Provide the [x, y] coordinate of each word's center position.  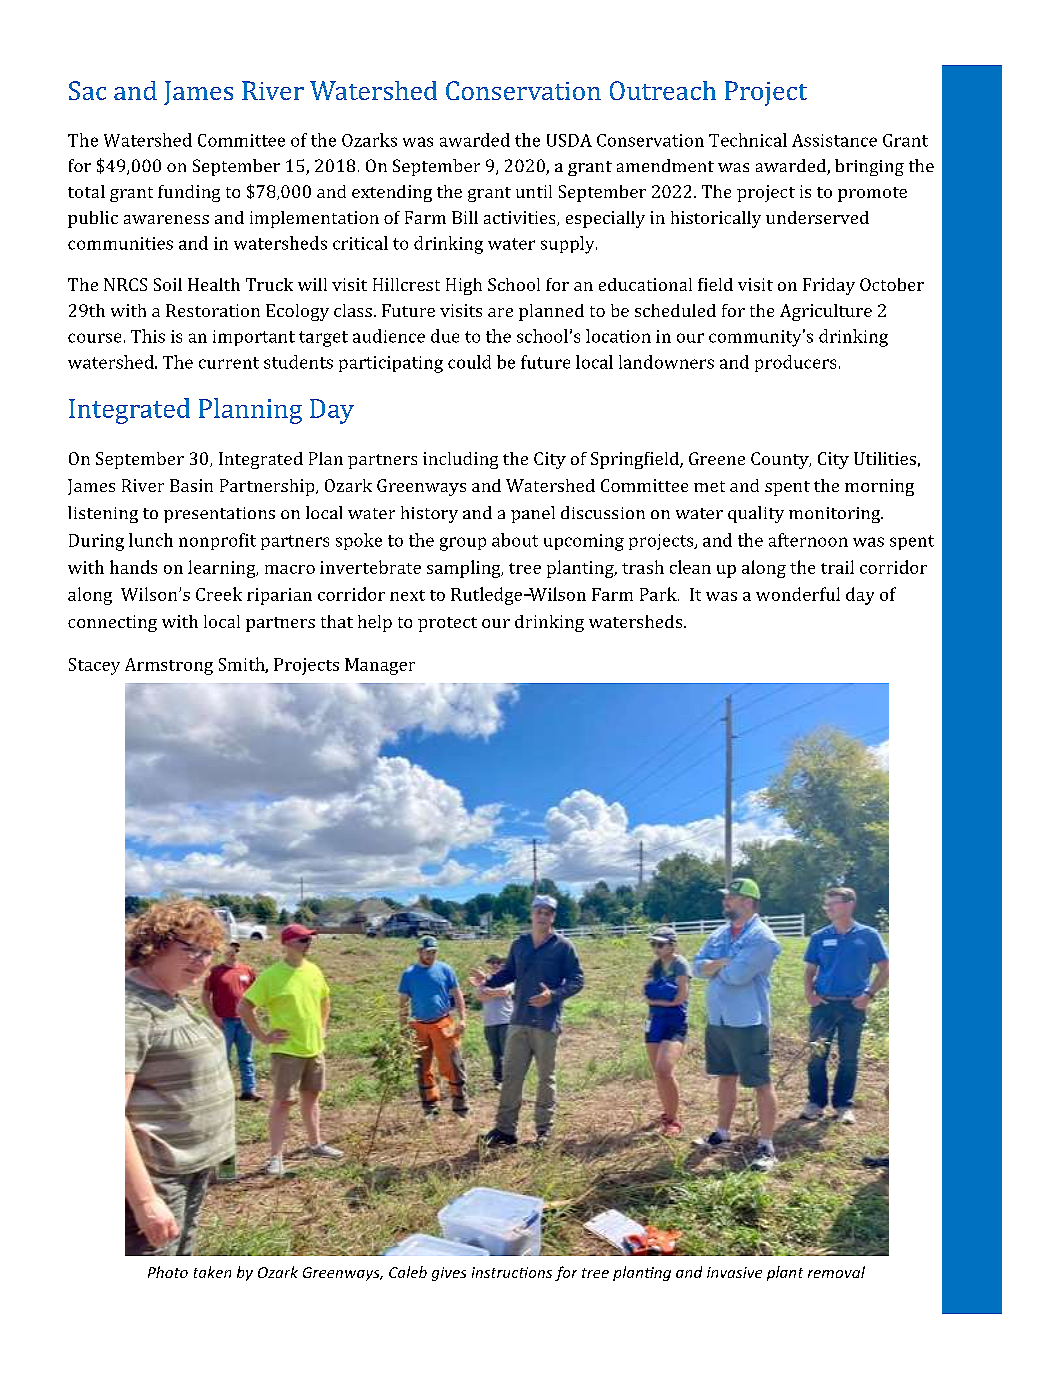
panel [533, 514]
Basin [191, 485]
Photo [168, 1272]
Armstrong [169, 666]
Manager [380, 666]
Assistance [834, 140]
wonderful [798, 594]
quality [756, 514]
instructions [512, 1272]
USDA [569, 140]
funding [189, 193]
